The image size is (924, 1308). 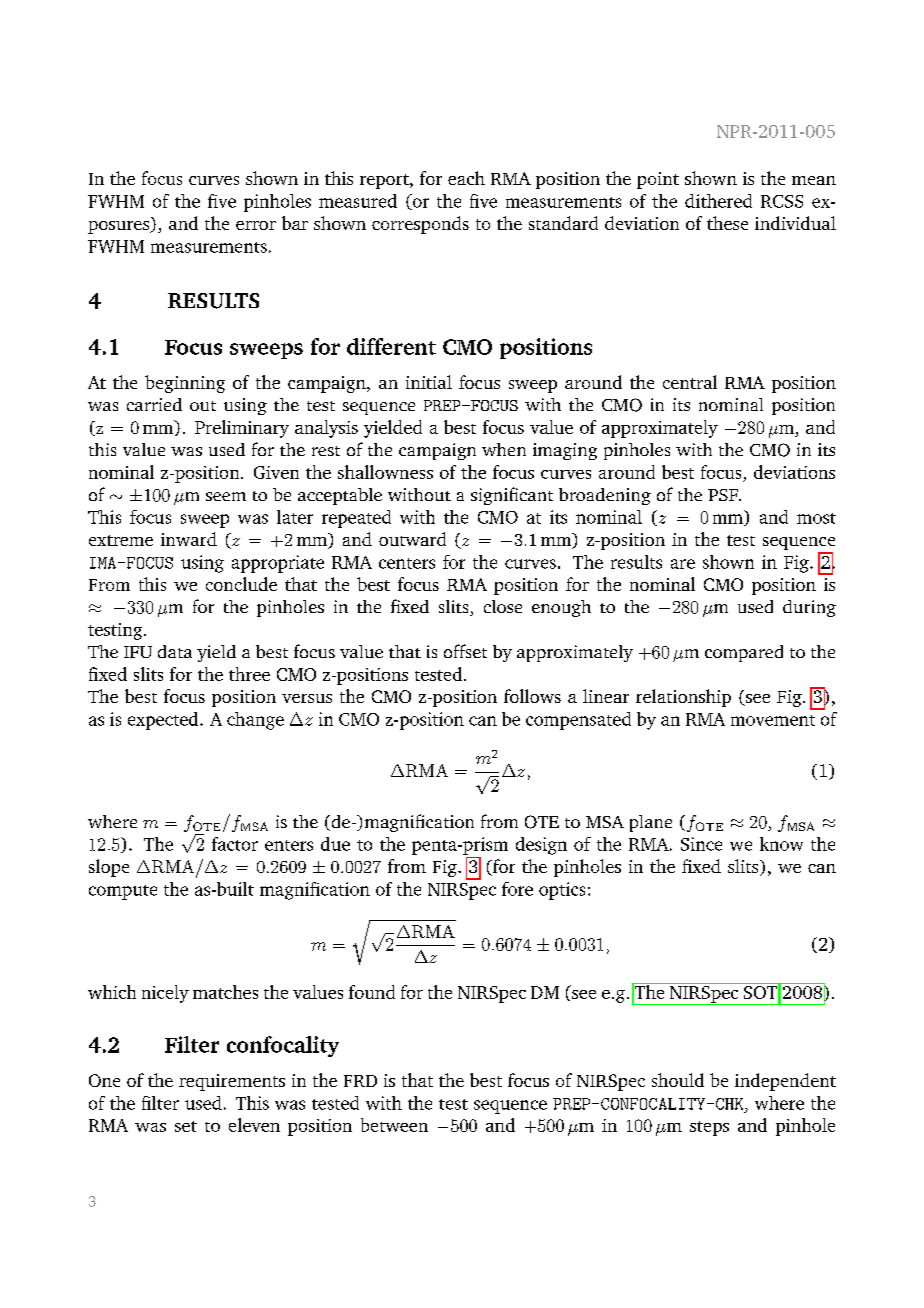 I want to click on error, so click(x=256, y=225).
